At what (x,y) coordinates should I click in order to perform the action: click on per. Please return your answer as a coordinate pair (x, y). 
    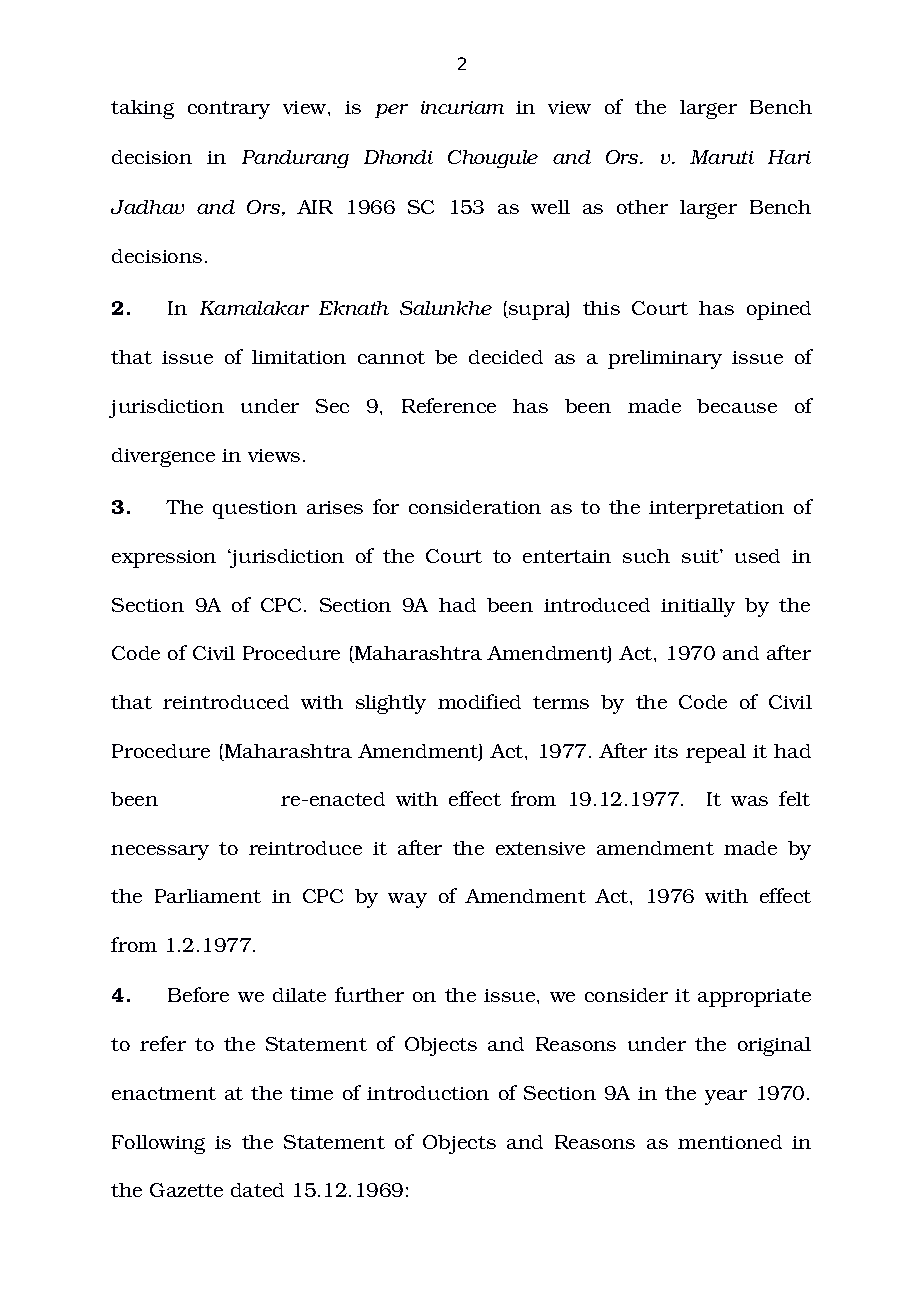
    Looking at the image, I should click on (391, 111).
